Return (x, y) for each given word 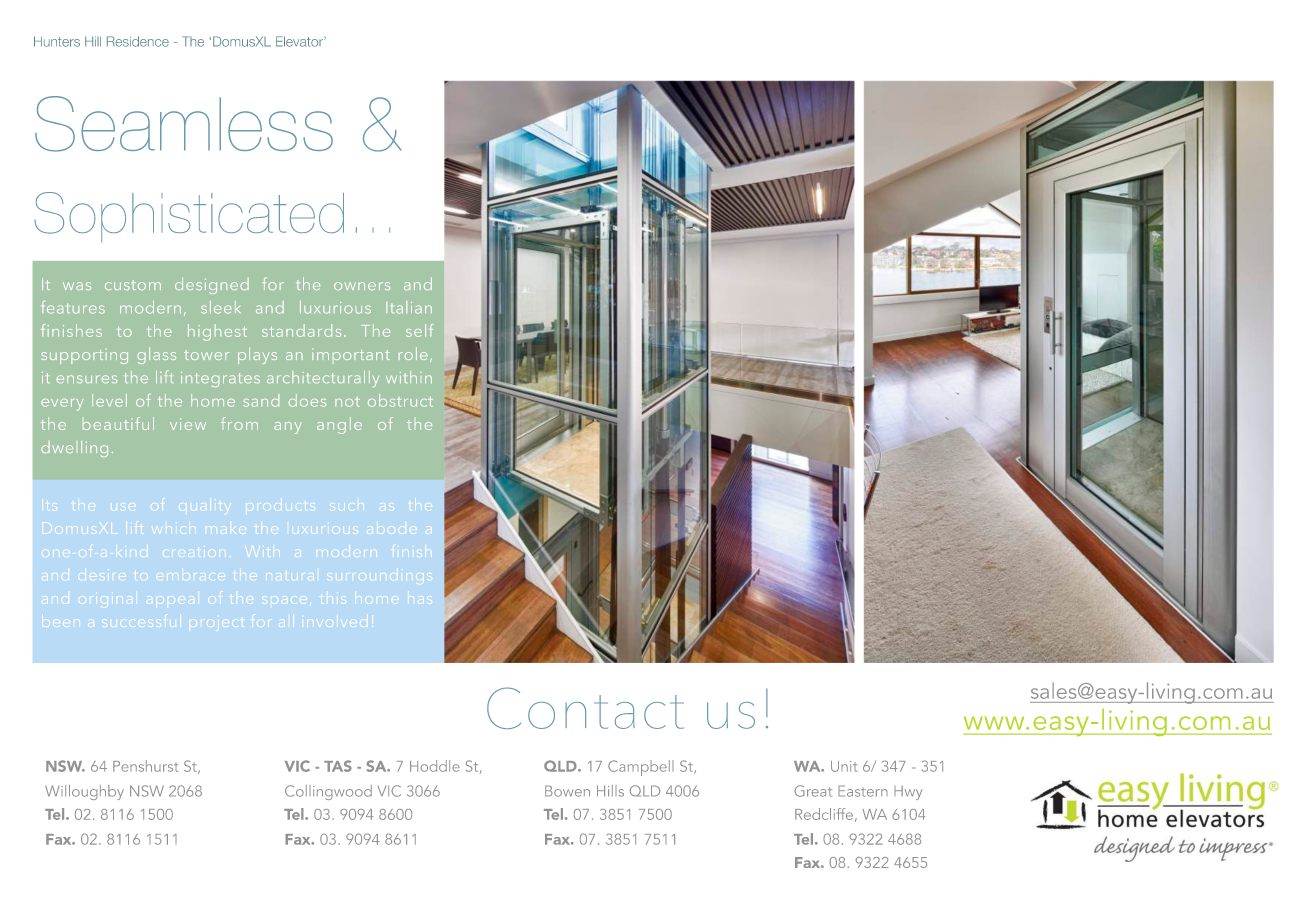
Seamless (184, 124)
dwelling (74, 449)
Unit (844, 766)
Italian (409, 307)
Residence (138, 41)
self (419, 330)
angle (339, 425)
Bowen (567, 791)
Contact (585, 708)
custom (133, 285)
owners (362, 286)
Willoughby (84, 792)
